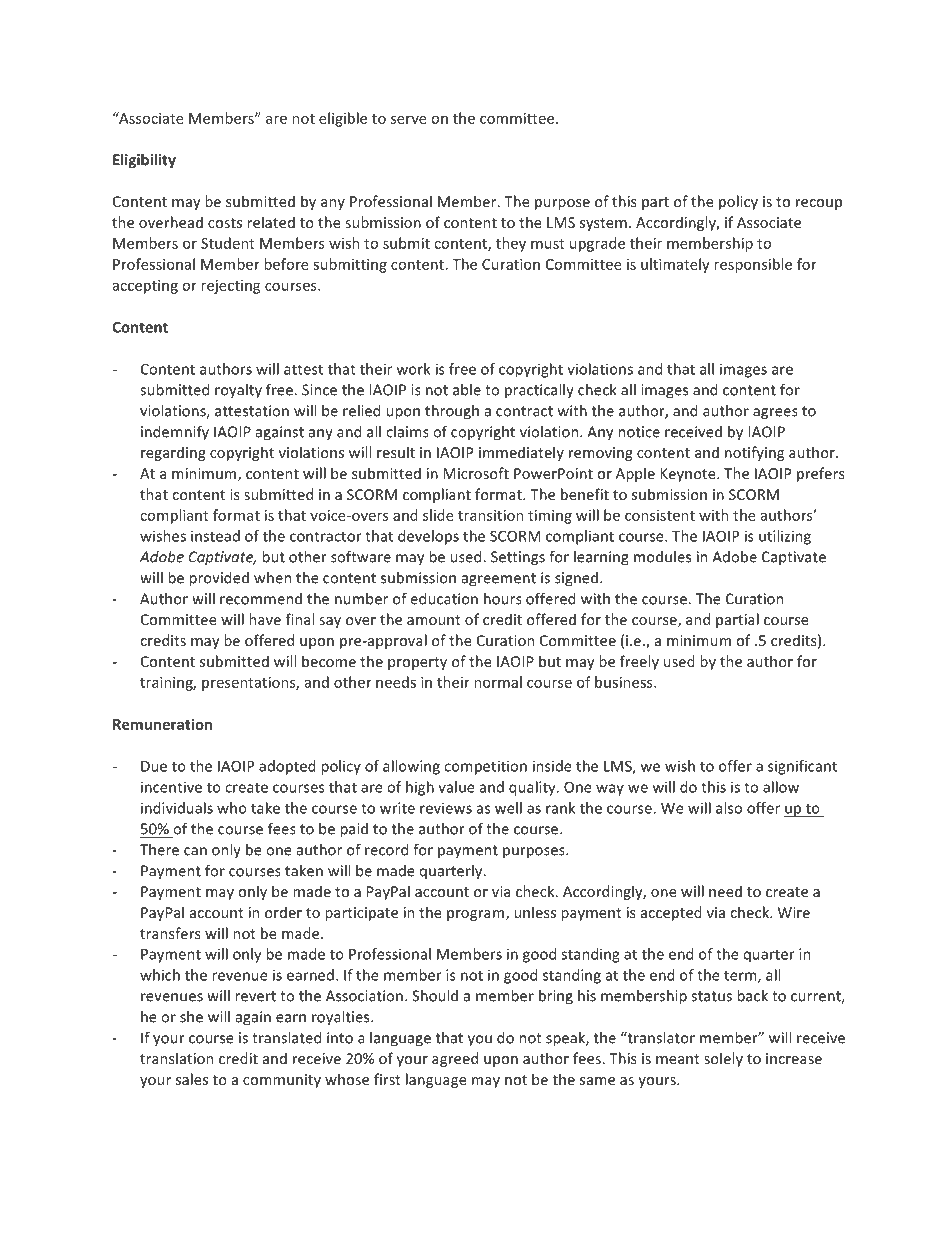 The image size is (952, 1233). I want to click on recoup, so click(819, 204).
